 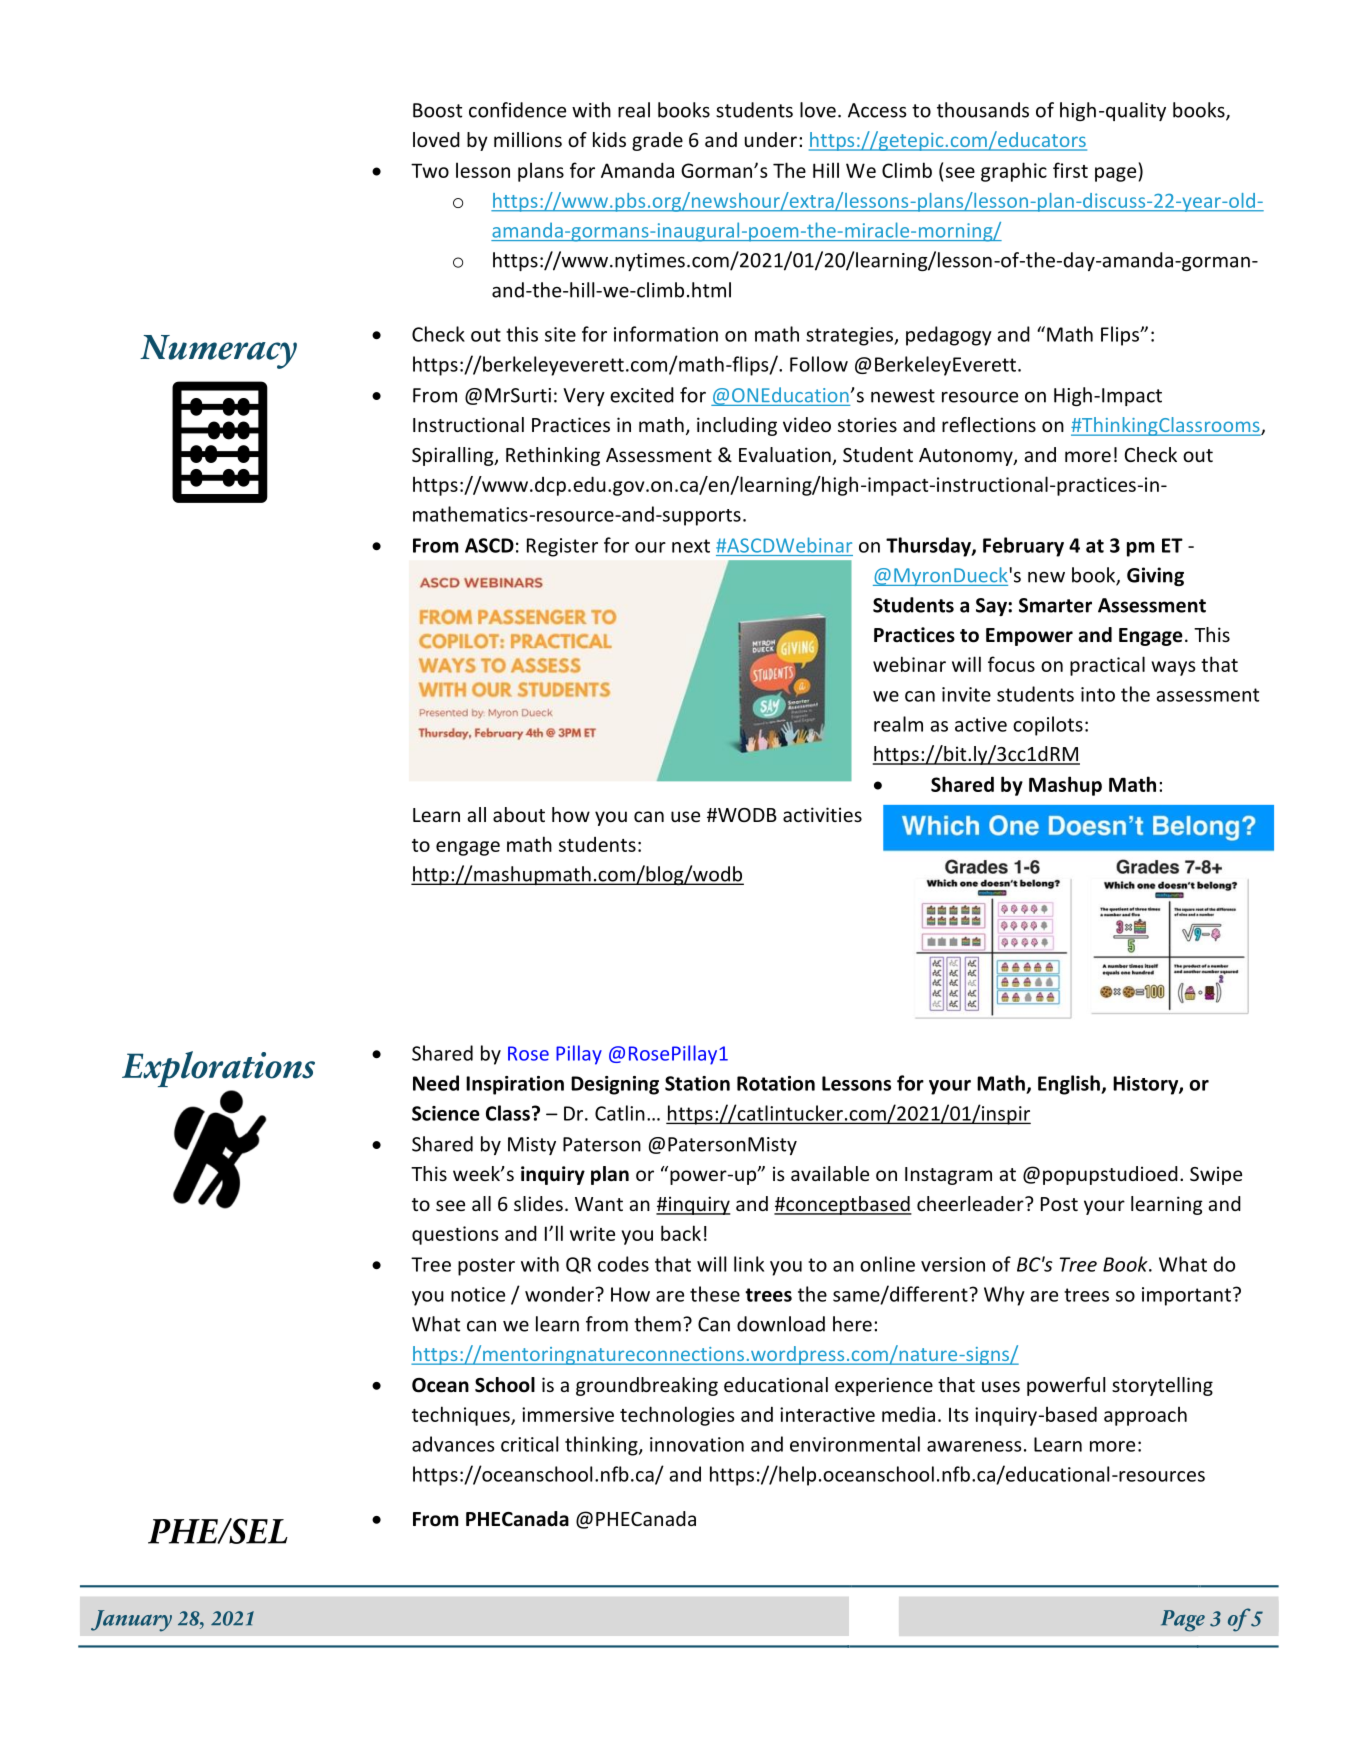 I want to click on Spiralling, so click(x=454, y=456).
